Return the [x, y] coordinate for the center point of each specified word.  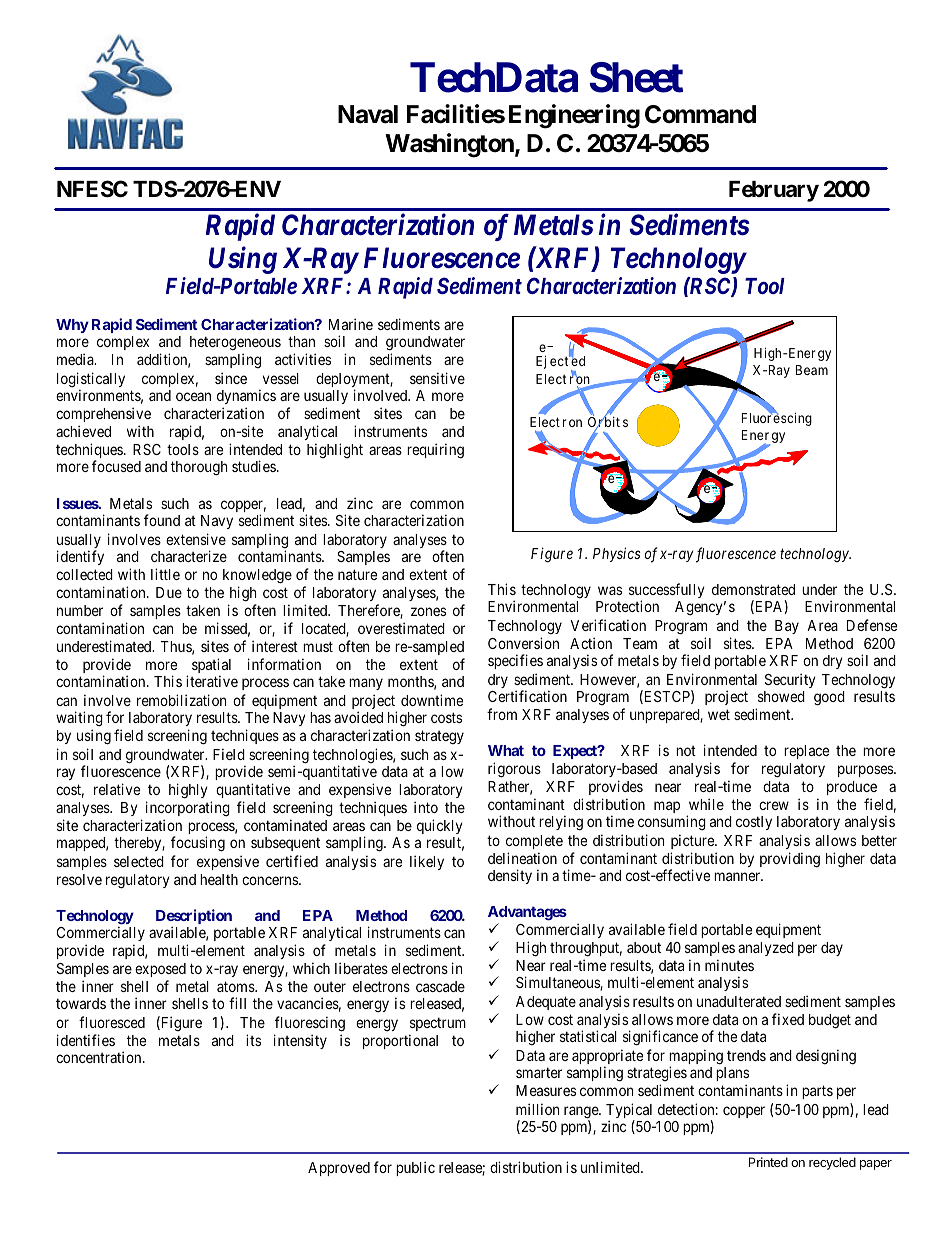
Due [169, 592]
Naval [368, 114]
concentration [100, 1057]
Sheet [636, 77]
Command [700, 114]
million [537, 1109]
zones [428, 611]
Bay [787, 627]
